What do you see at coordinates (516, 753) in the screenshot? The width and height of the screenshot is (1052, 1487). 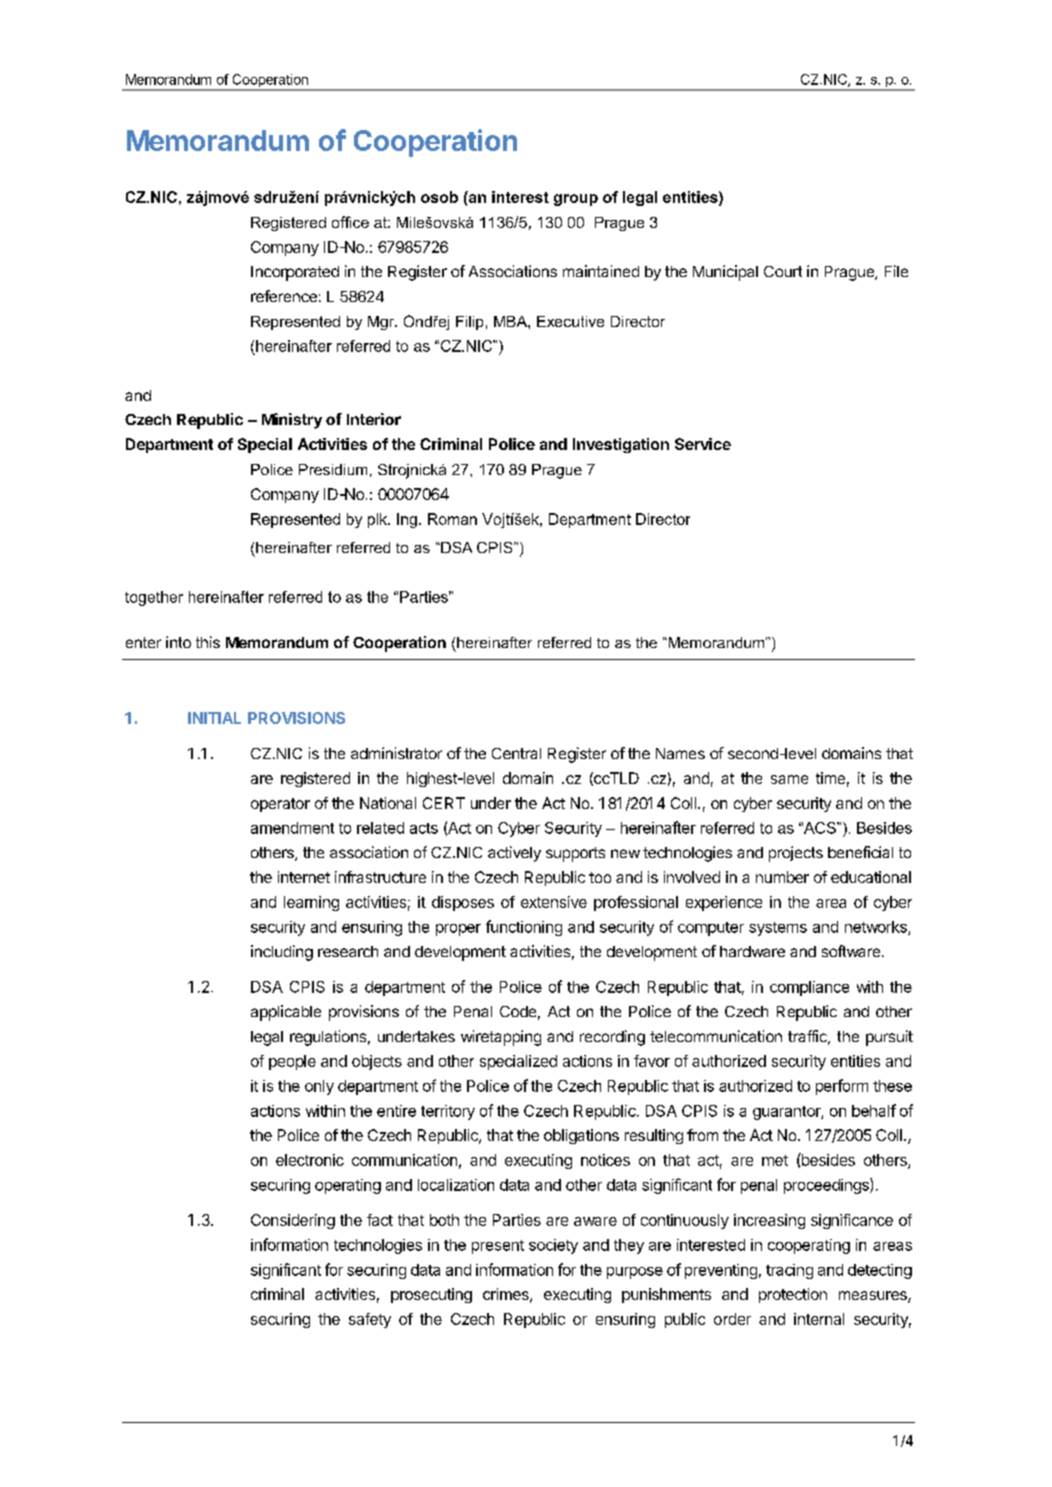 I see `Central` at bounding box center [516, 753].
